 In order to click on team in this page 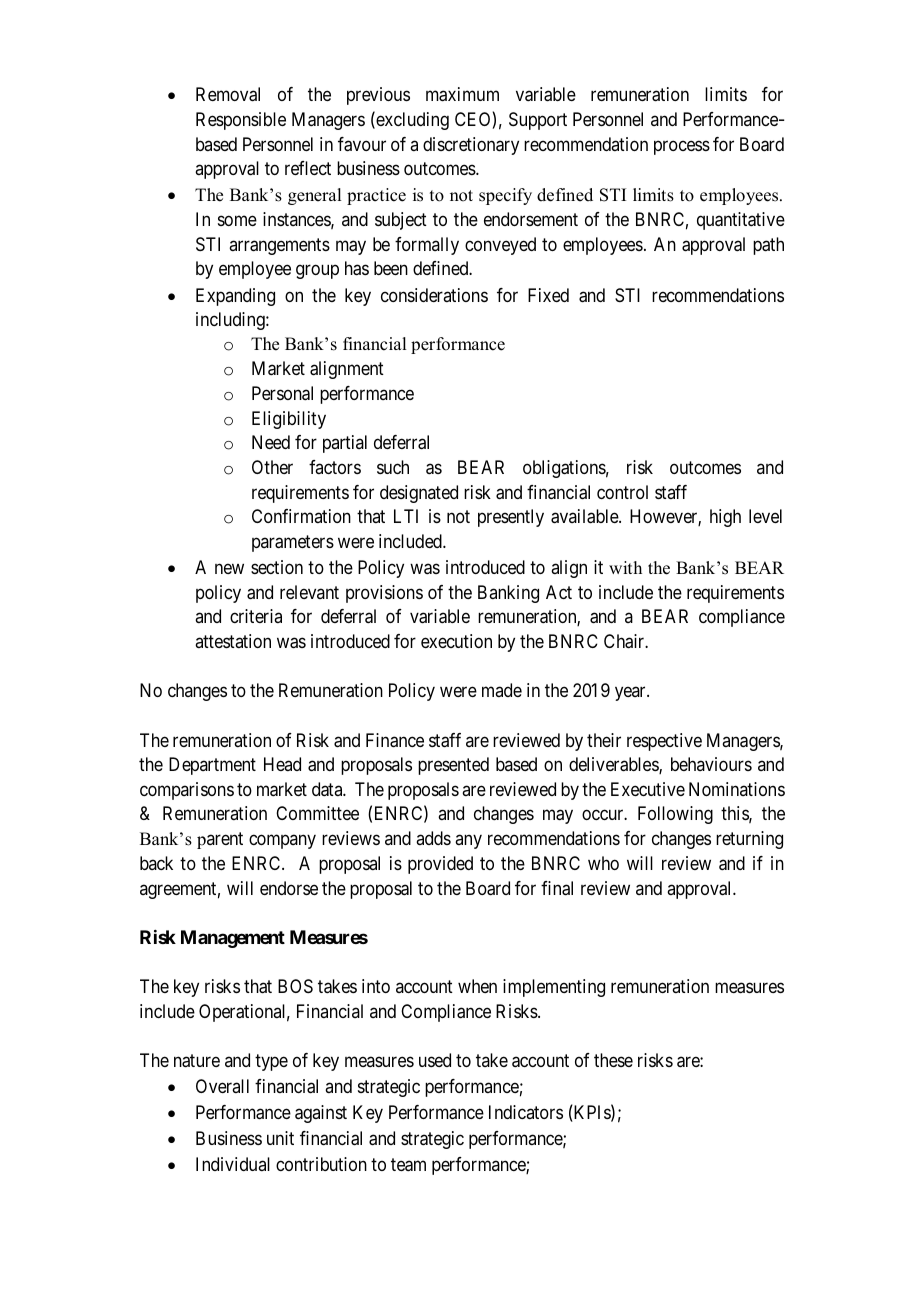, I will do `click(408, 1165)`.
